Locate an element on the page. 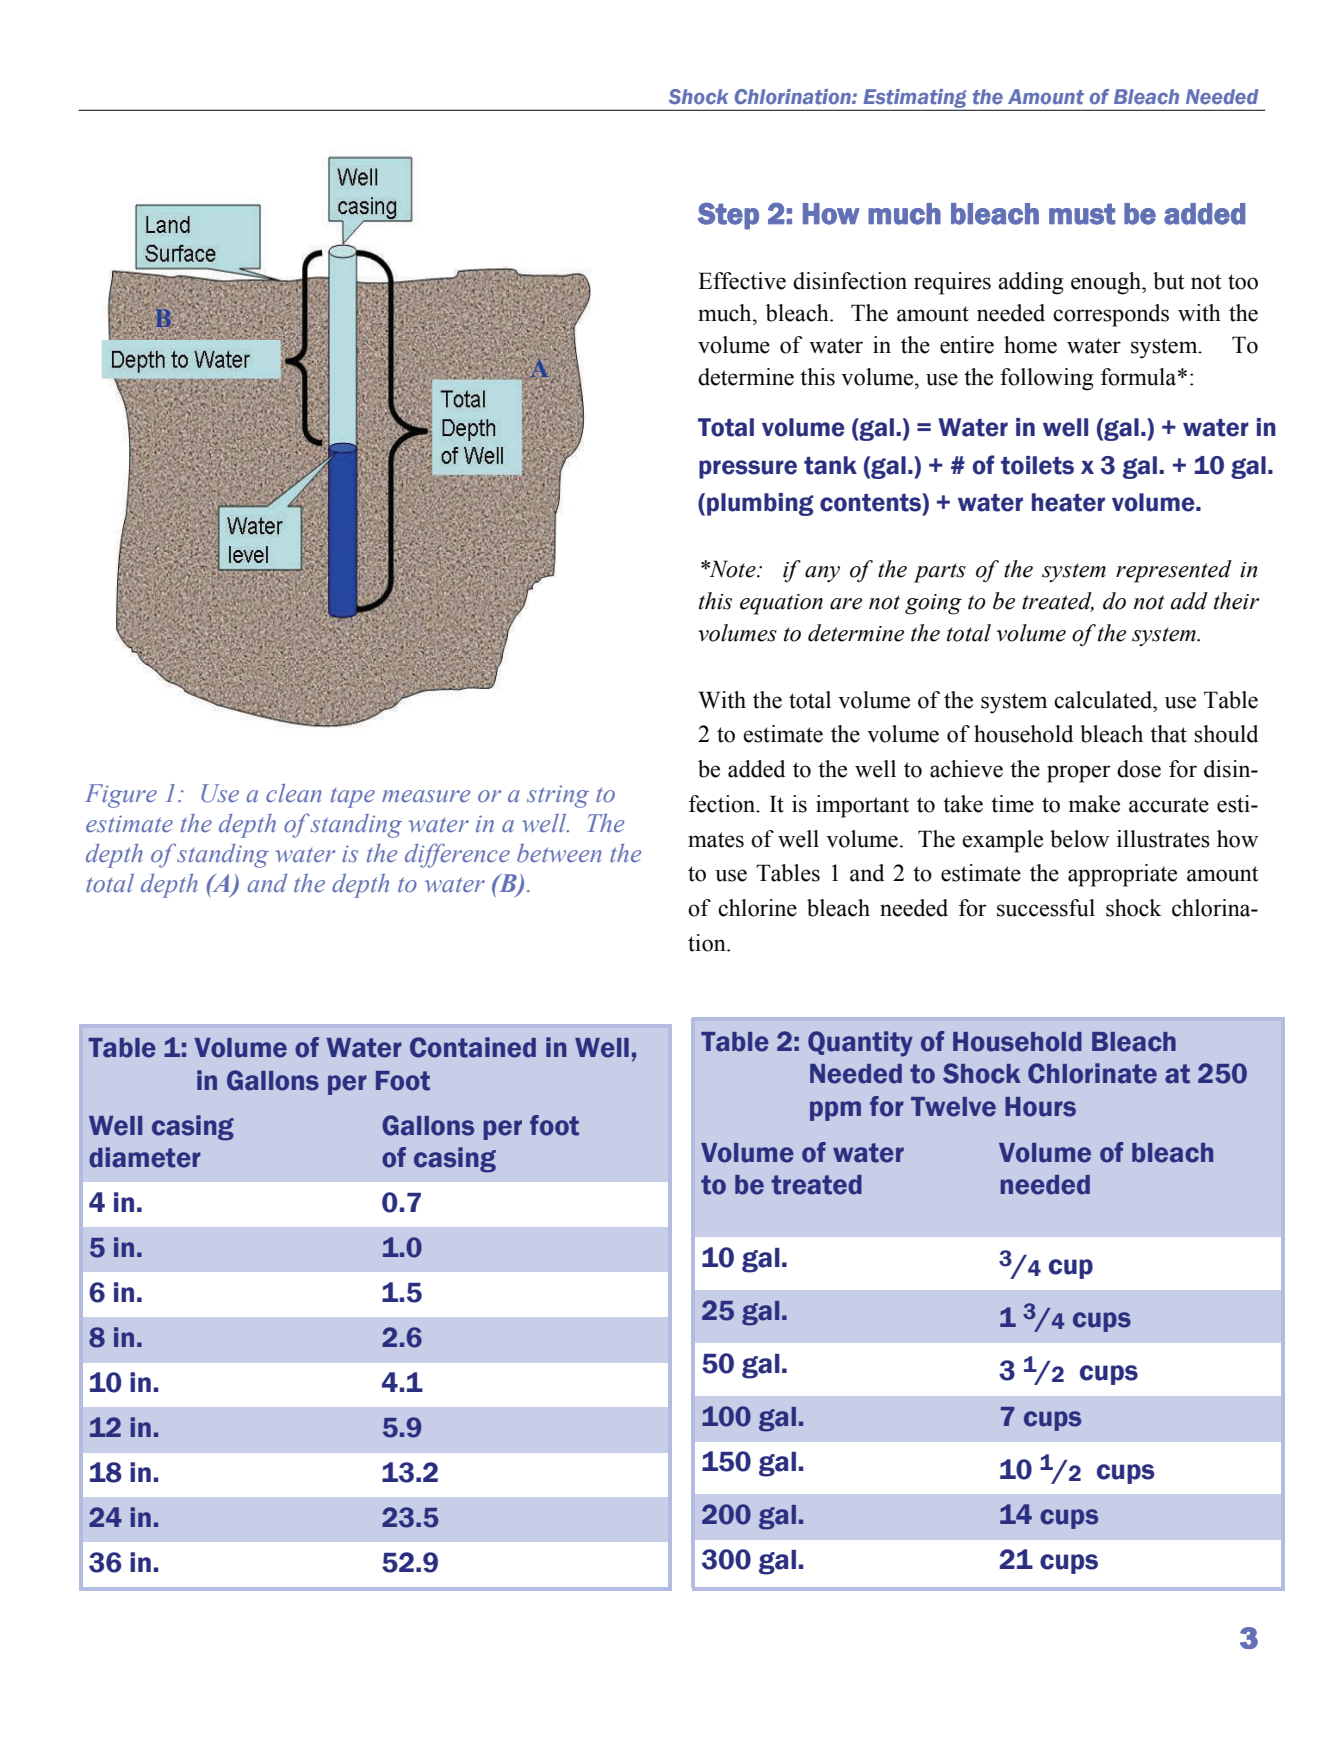 This document has width=1344, height=1739. calculated is located at coordinates (1104, 700).
